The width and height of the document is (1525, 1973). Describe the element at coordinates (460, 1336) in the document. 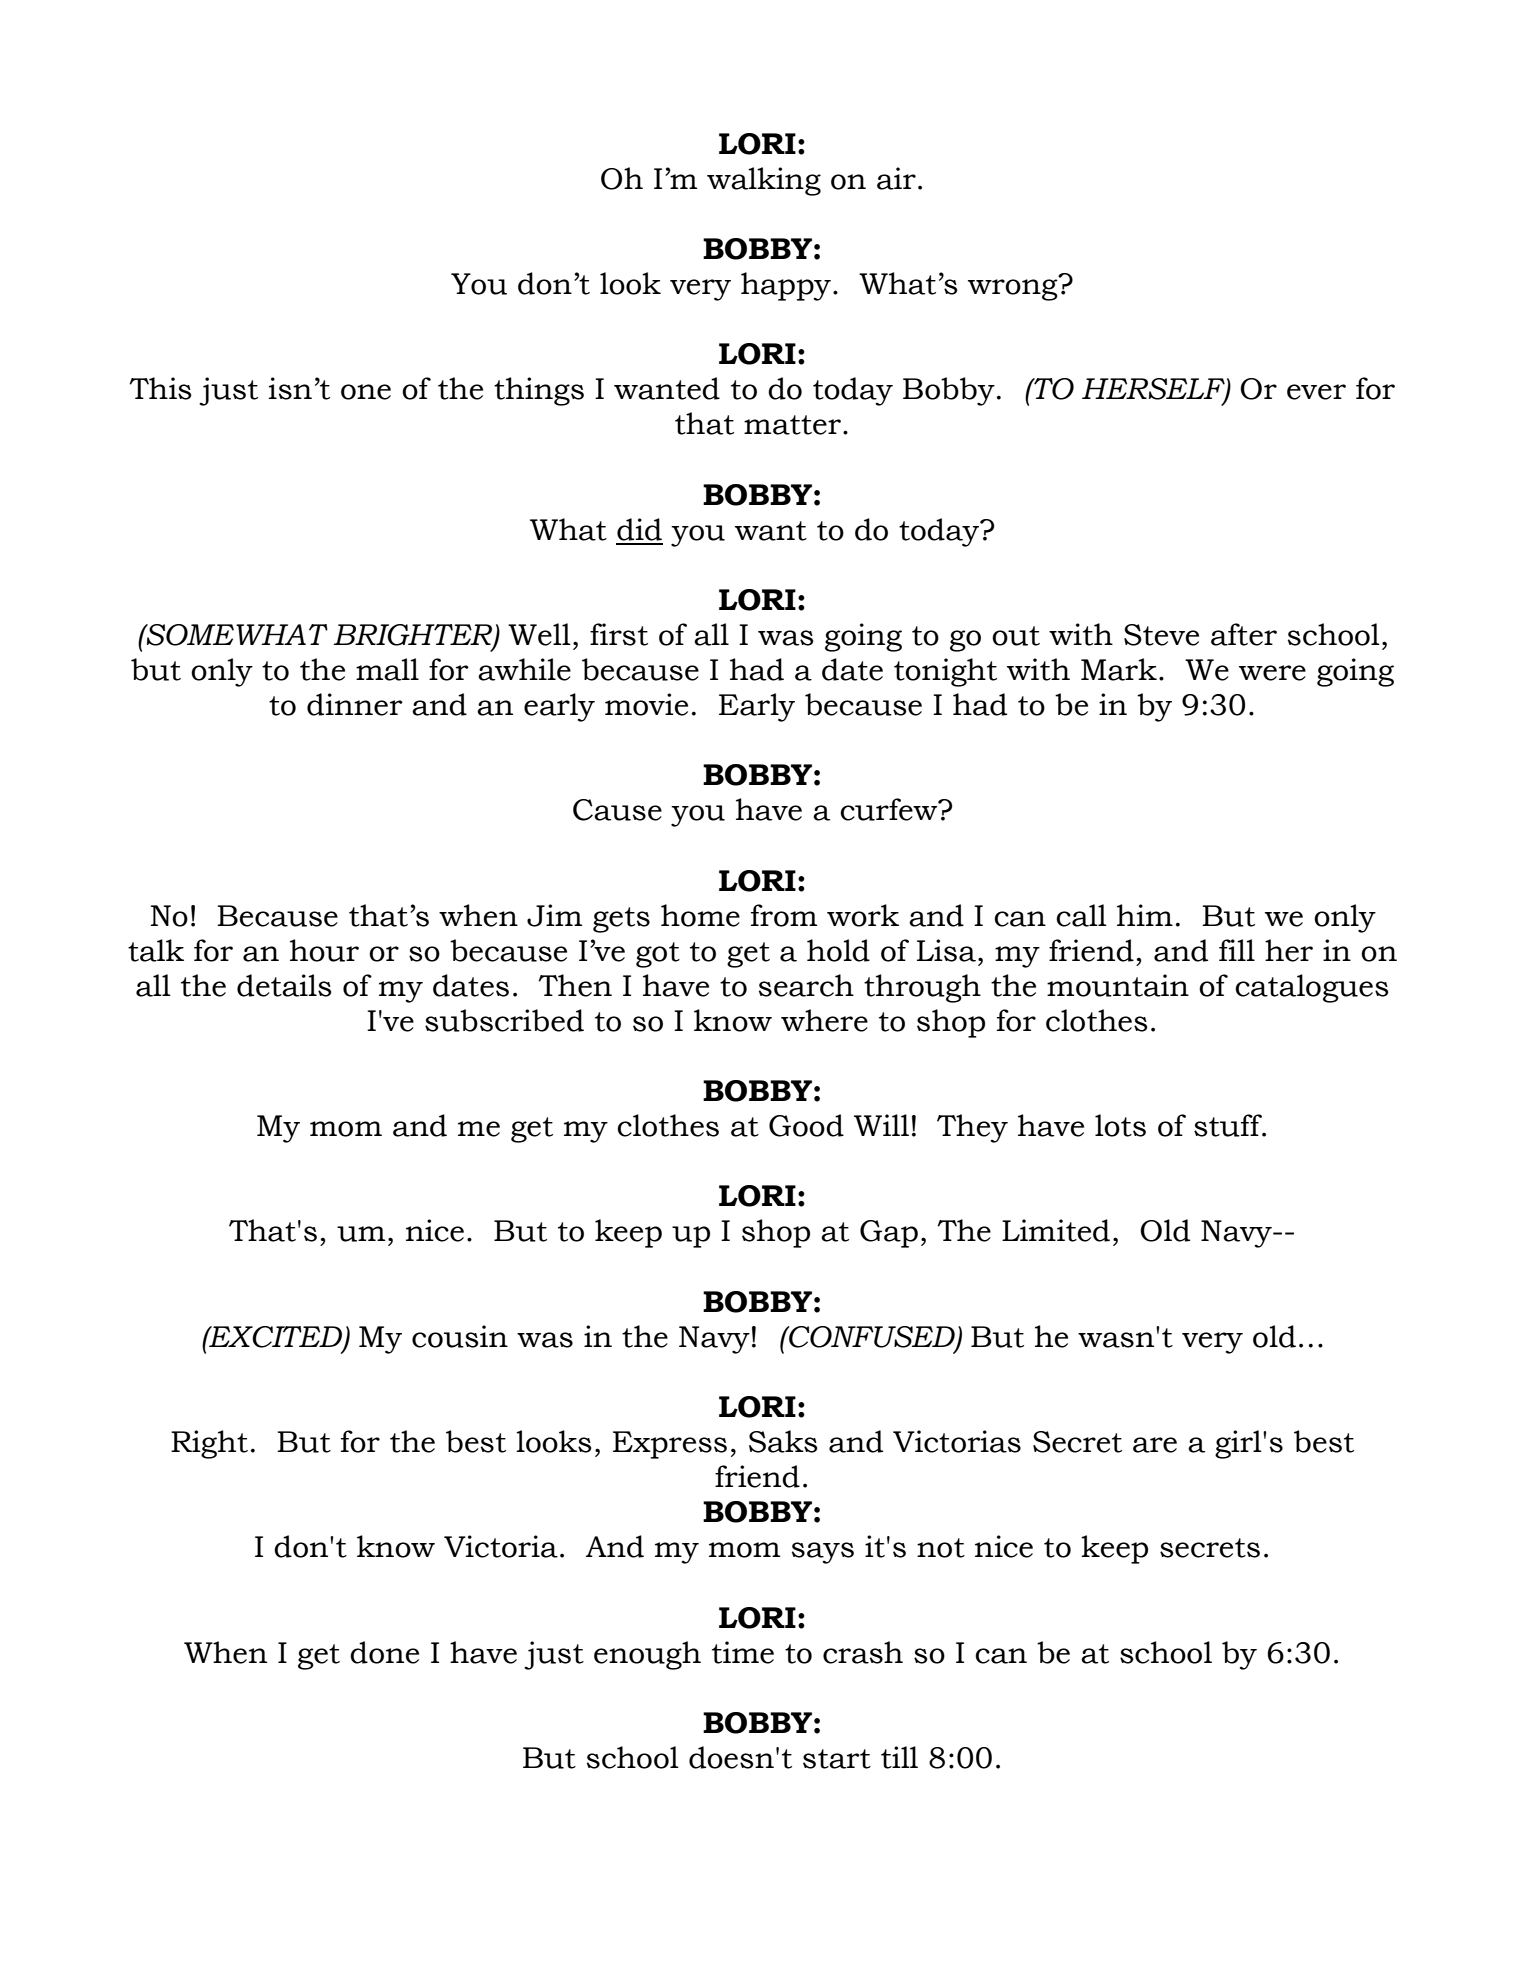

I see `cousin` at that location.
